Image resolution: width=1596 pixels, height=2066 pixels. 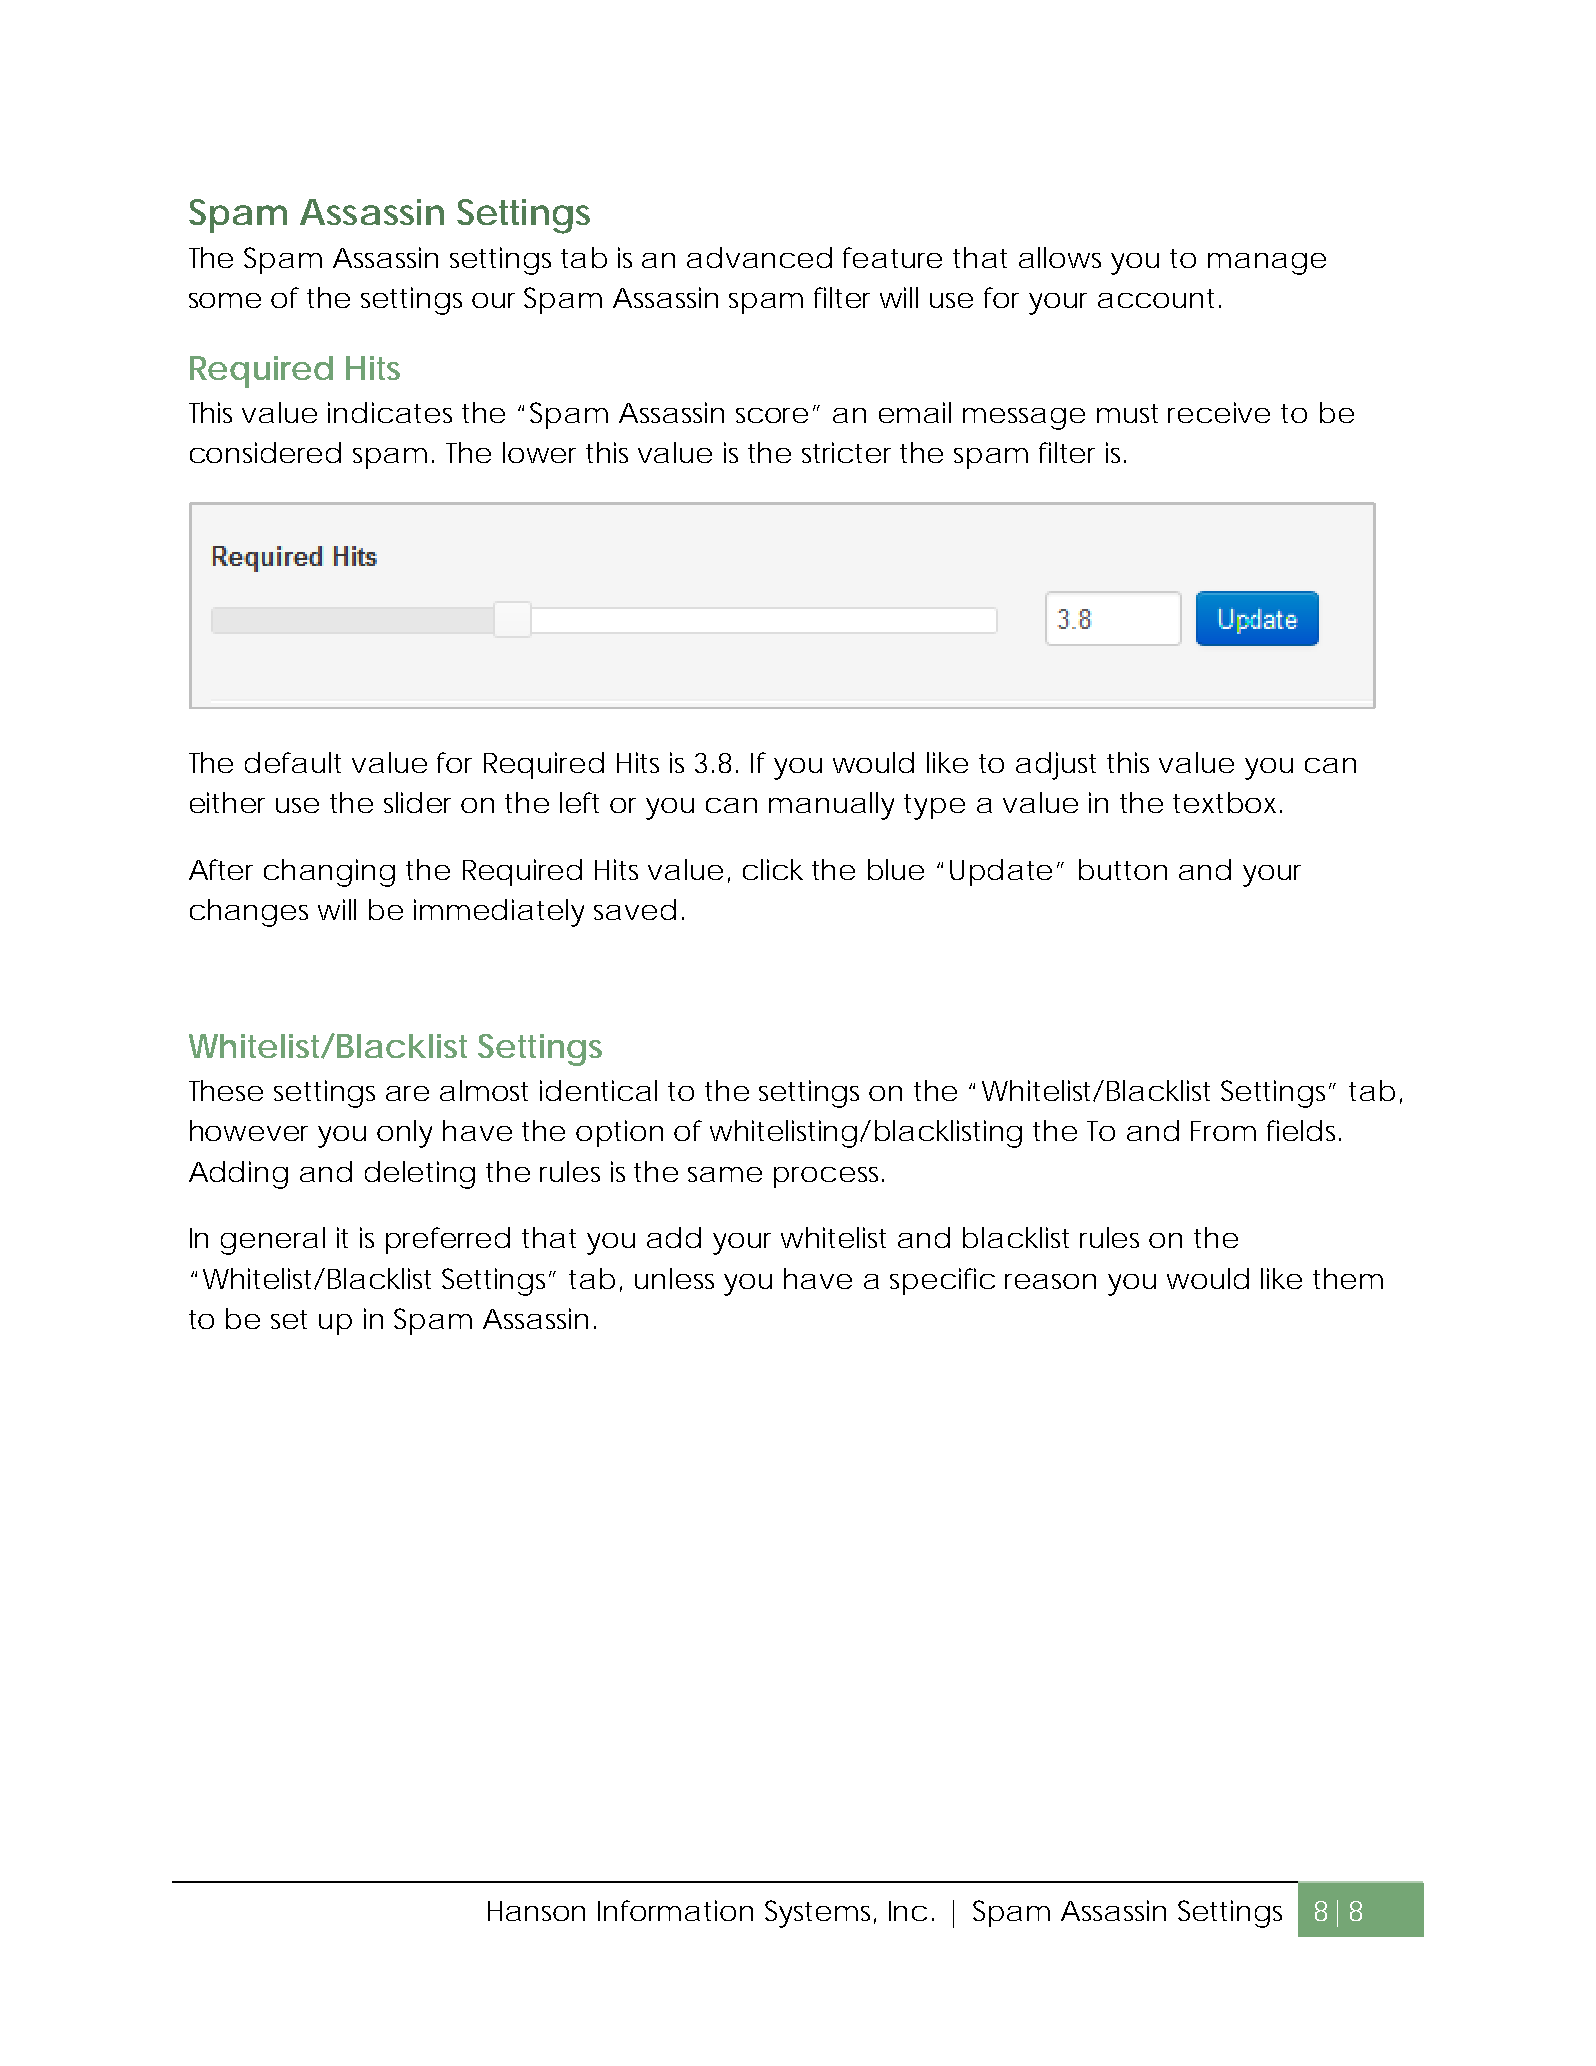 What do you see at coordinates (293, 762) in the image?
I see `default` at bounding box center [293, 762].
